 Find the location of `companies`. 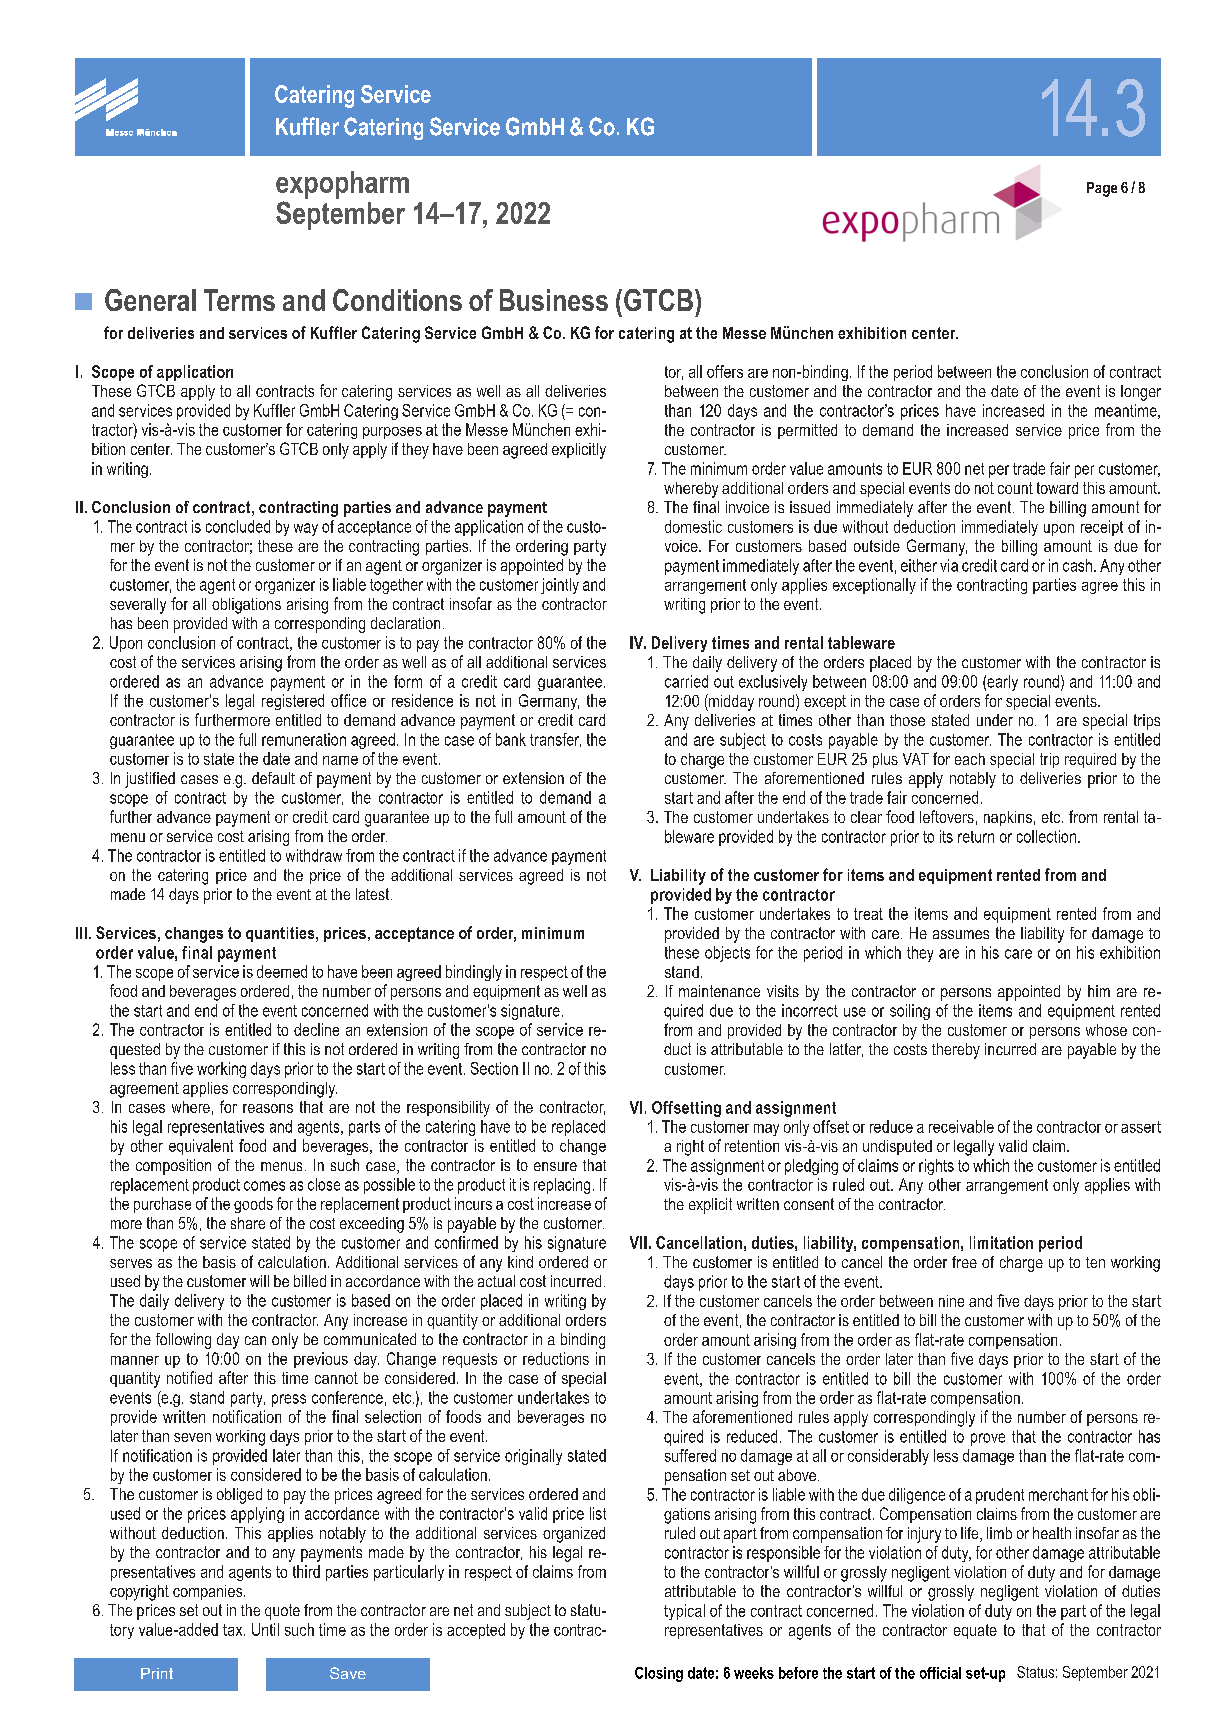

companies is located at coordinates (209, 1592).
